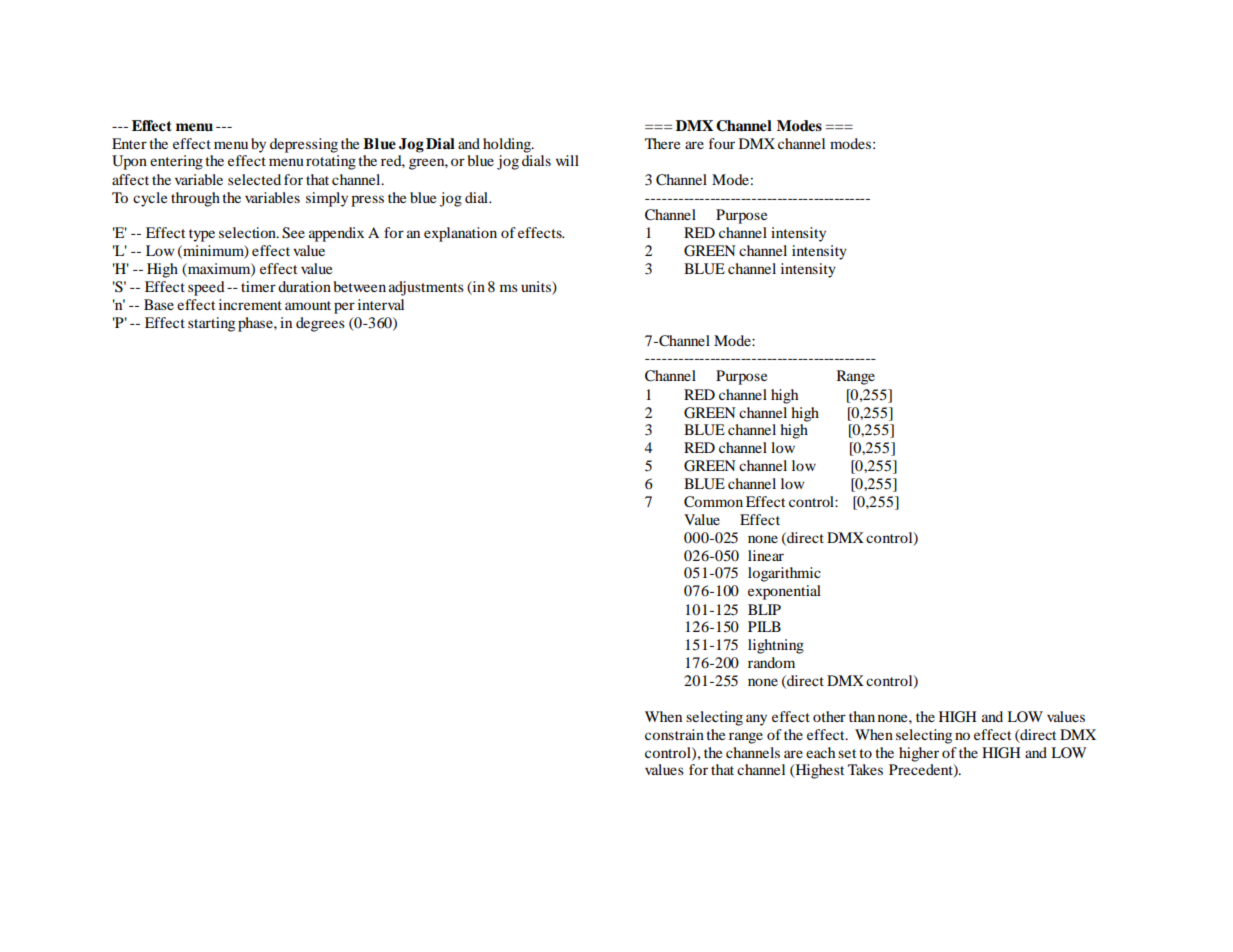  What do you see at coordinates (776, 646) in the image?
I see `lightning` at bounding box center [776, 646].
